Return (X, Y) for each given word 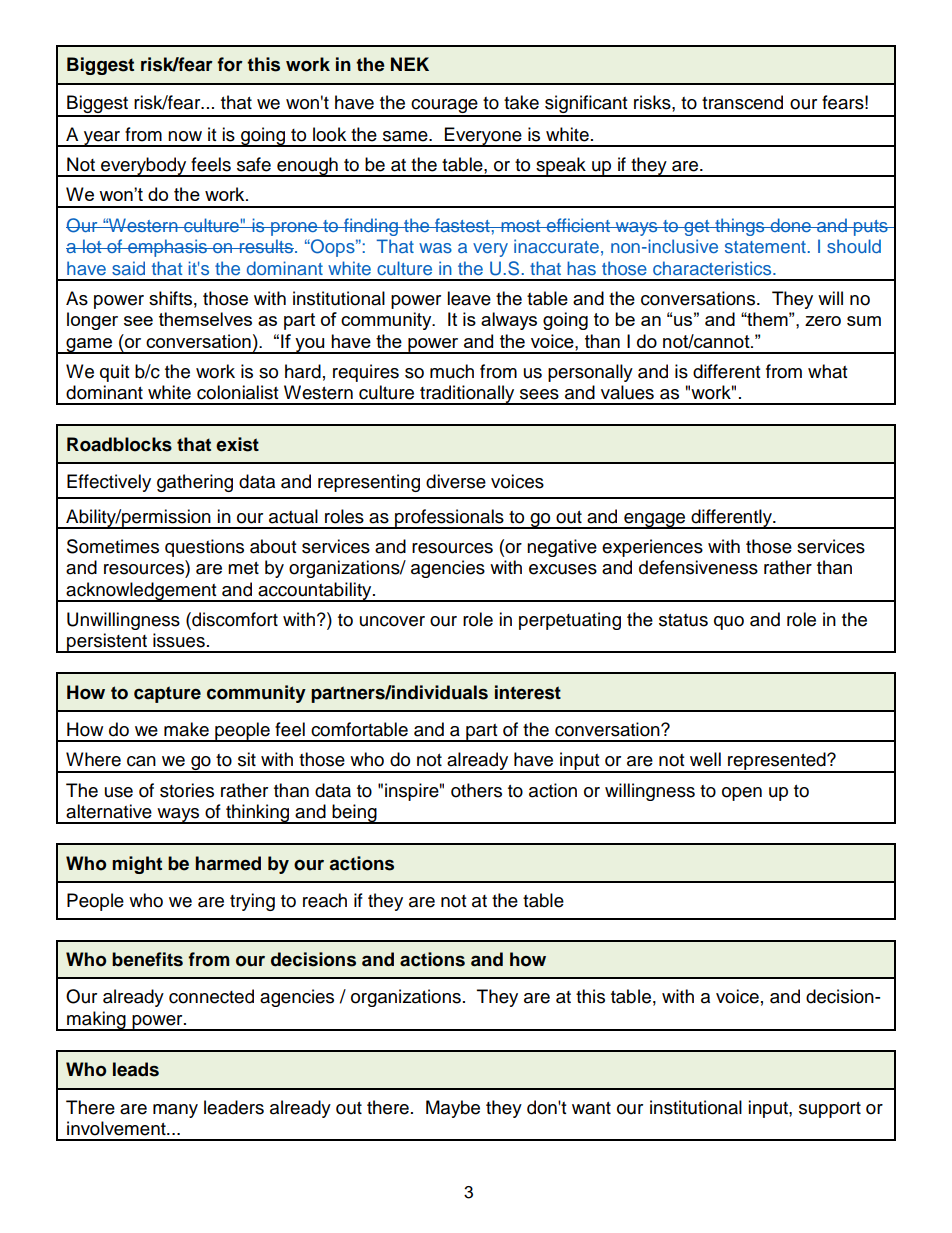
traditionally (467, 395)
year (102, 139)
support (830, 1110)
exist (237, 444)
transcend (742, 102)
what (827, 371)
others (476, 790)
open (742, 794)
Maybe (453, 1109)
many (175, 1111)
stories (187, 790)
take (521, 102)
